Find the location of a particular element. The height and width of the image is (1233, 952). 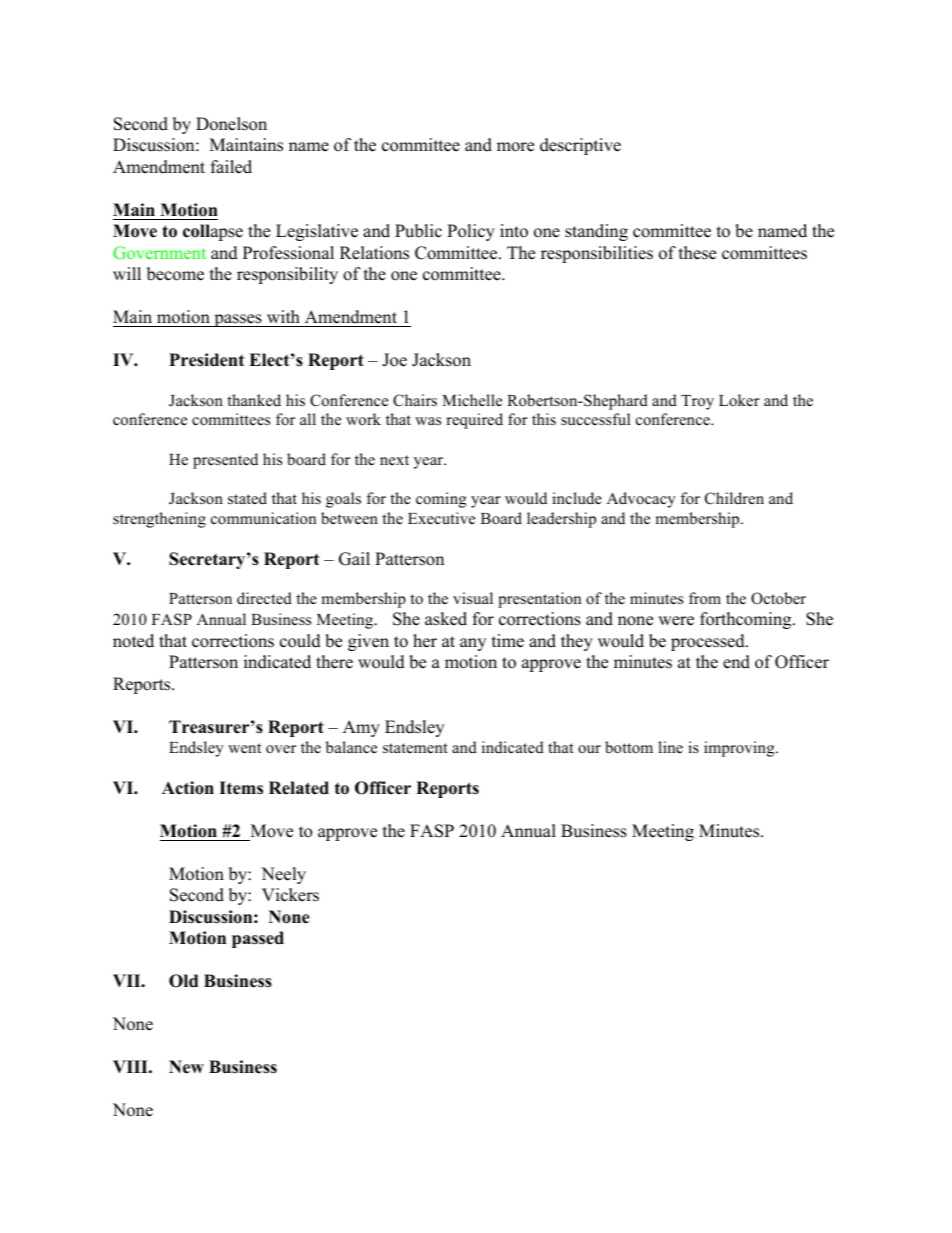

presented is located at coordinates (225, 461).
